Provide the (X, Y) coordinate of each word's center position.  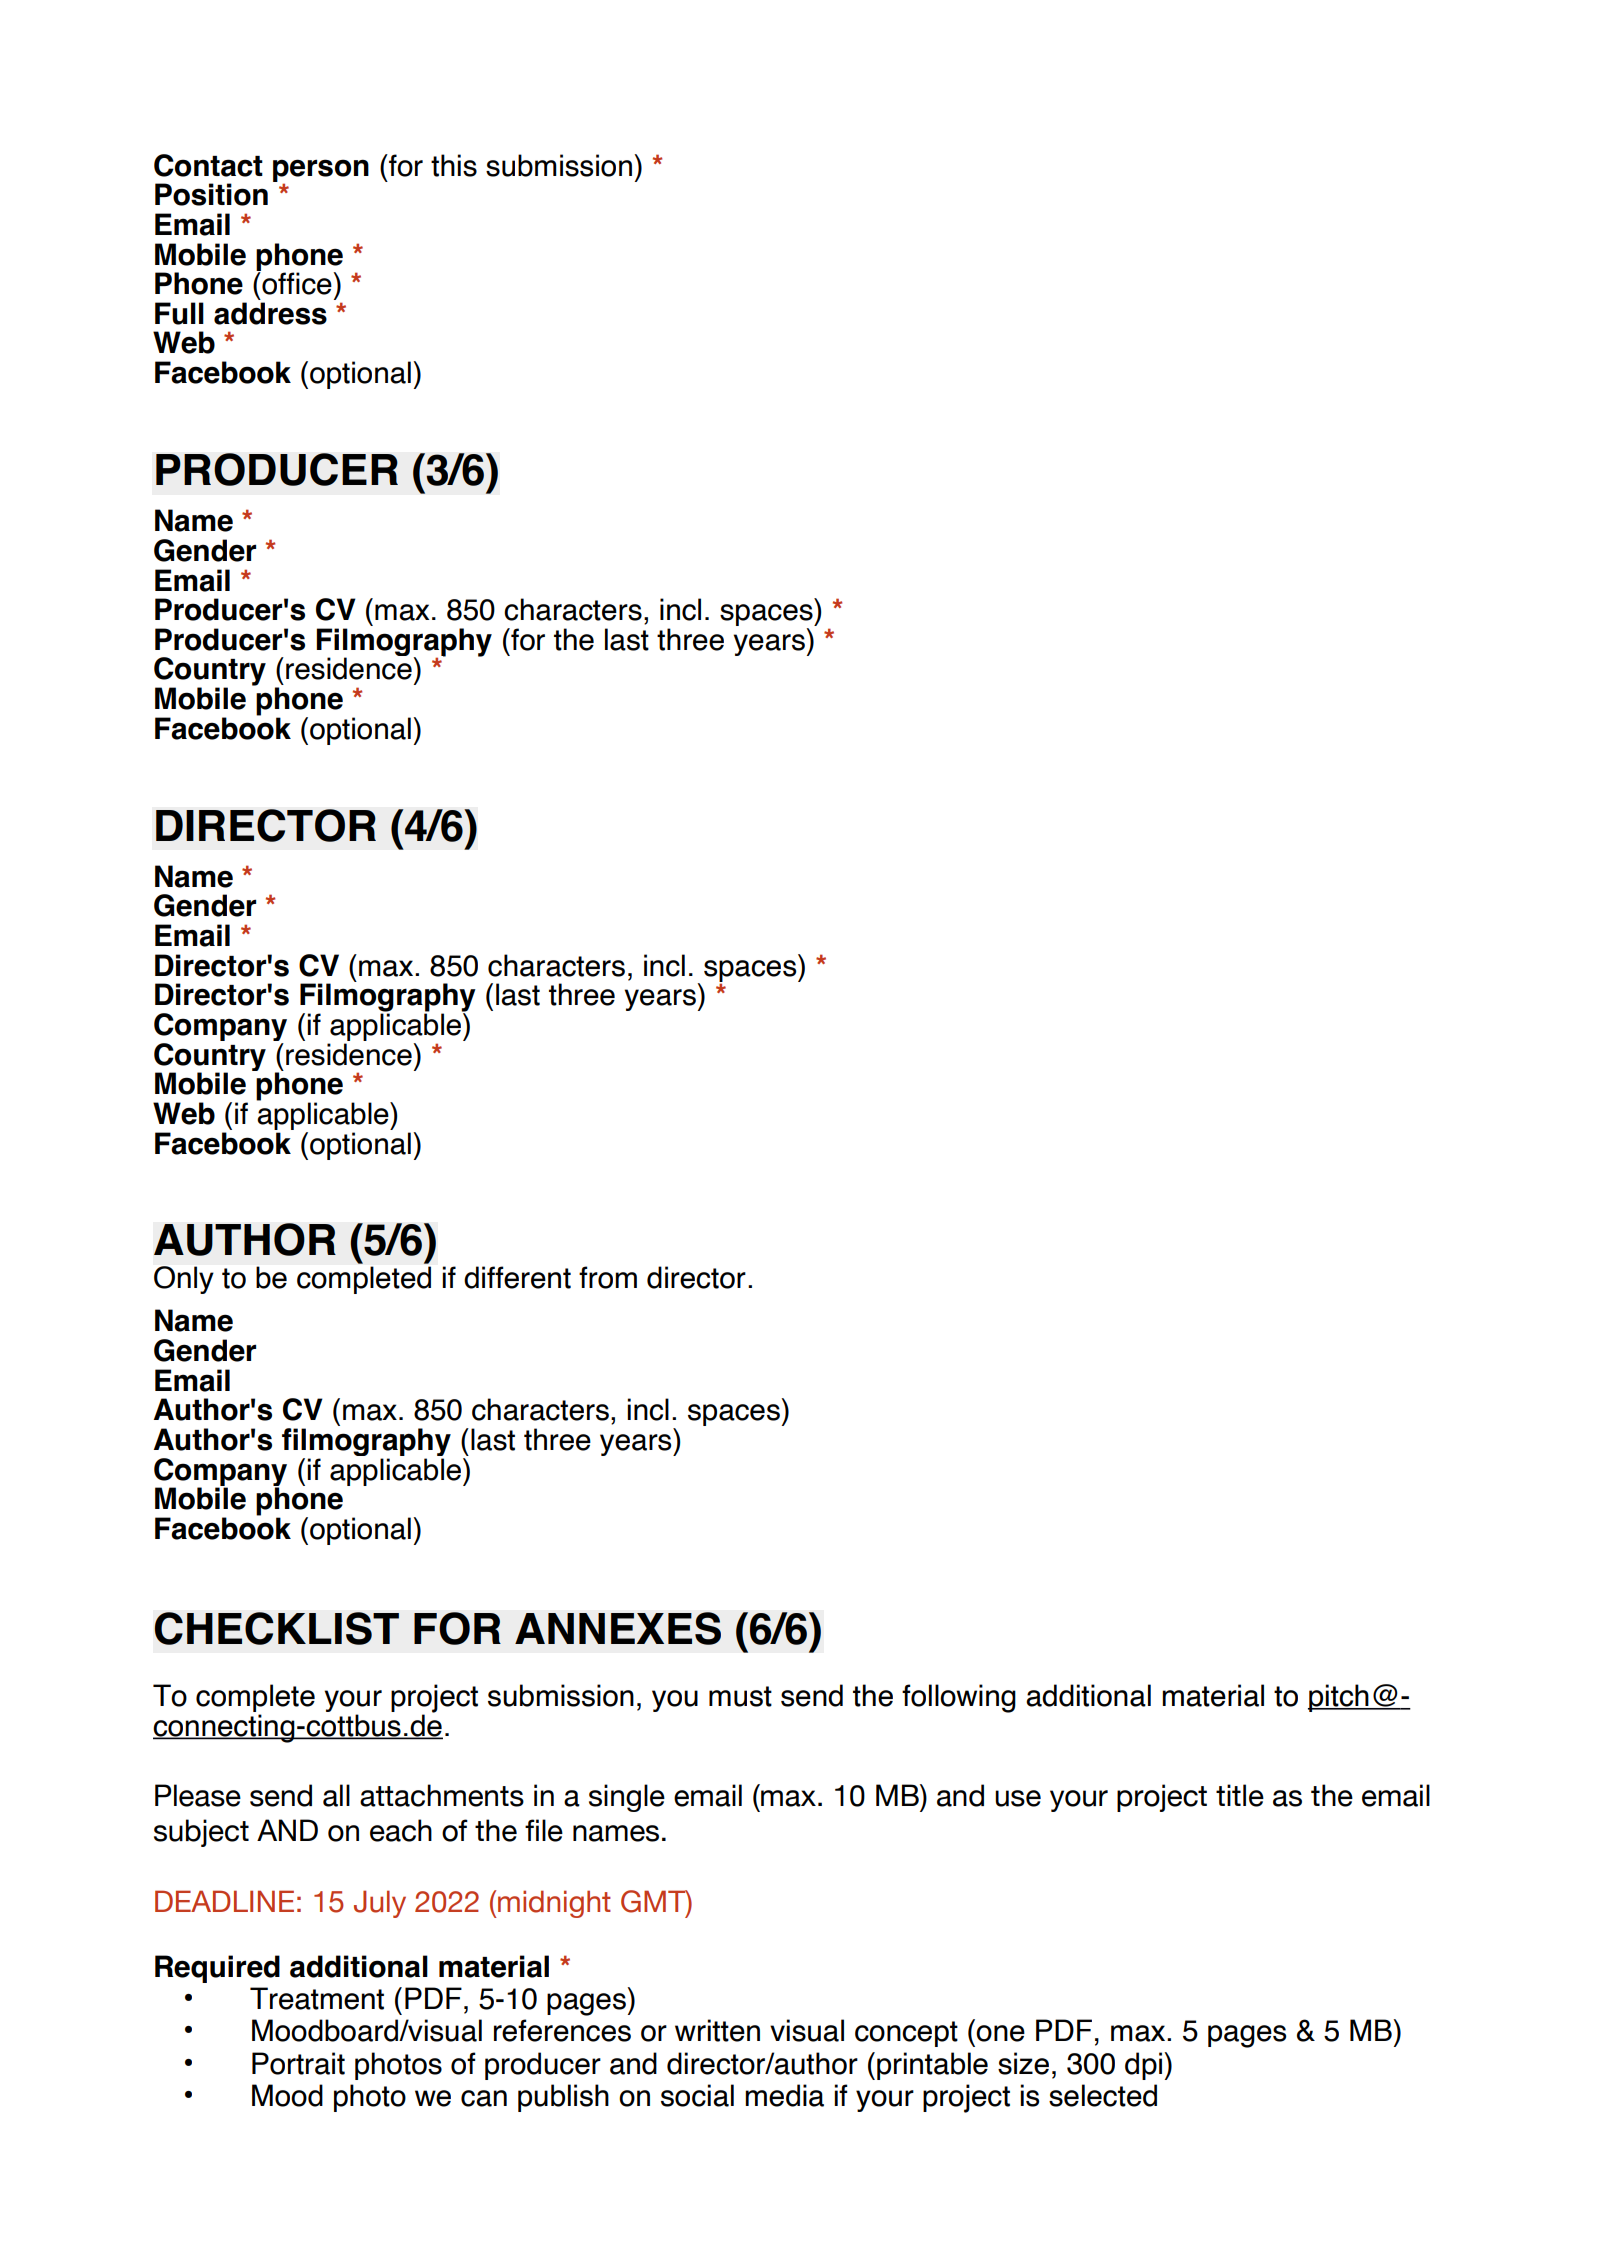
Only (184, 1280)
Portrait (298, 2063)
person (321, 171)
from (608, 1277)
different (517, 1277)
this (454, 165)
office (297, 282)
